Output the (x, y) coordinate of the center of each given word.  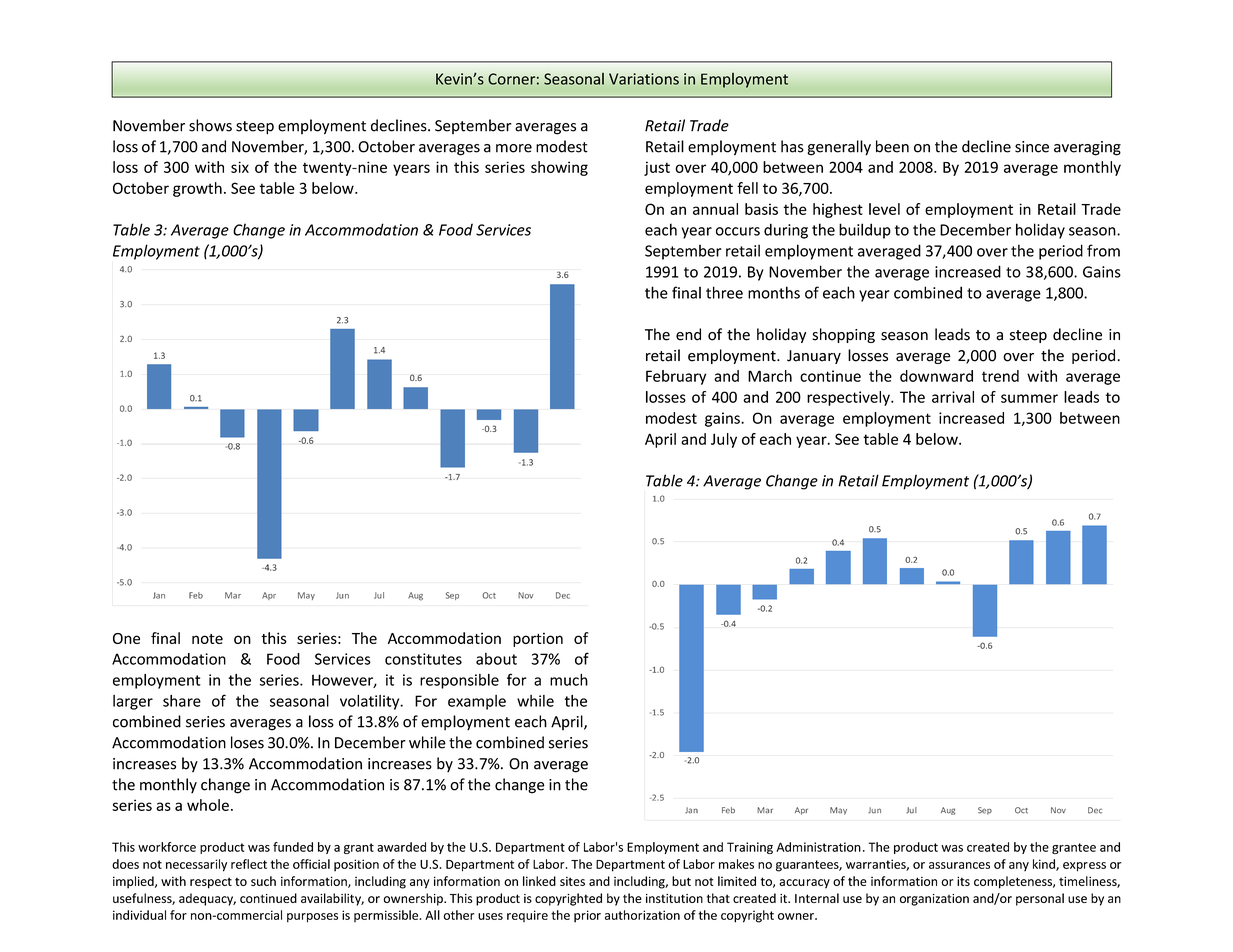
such (263, 881)
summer (1029, 398)
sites (572, 881)
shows (210, 125)
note (207, 639)
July (724, 440)
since (1032, 147)
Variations (644, 79)
